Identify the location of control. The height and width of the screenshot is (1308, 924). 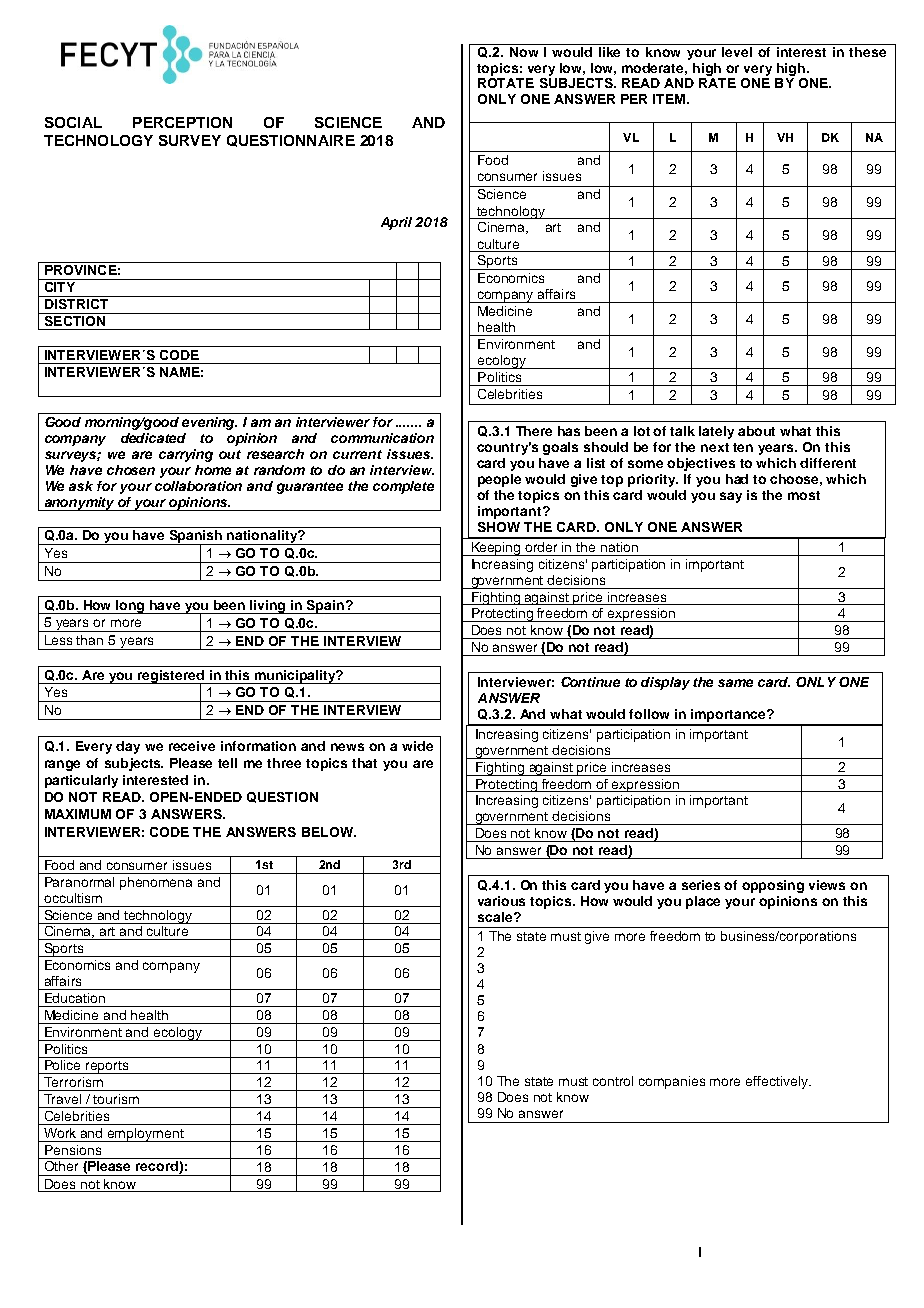
(613, 1081).
